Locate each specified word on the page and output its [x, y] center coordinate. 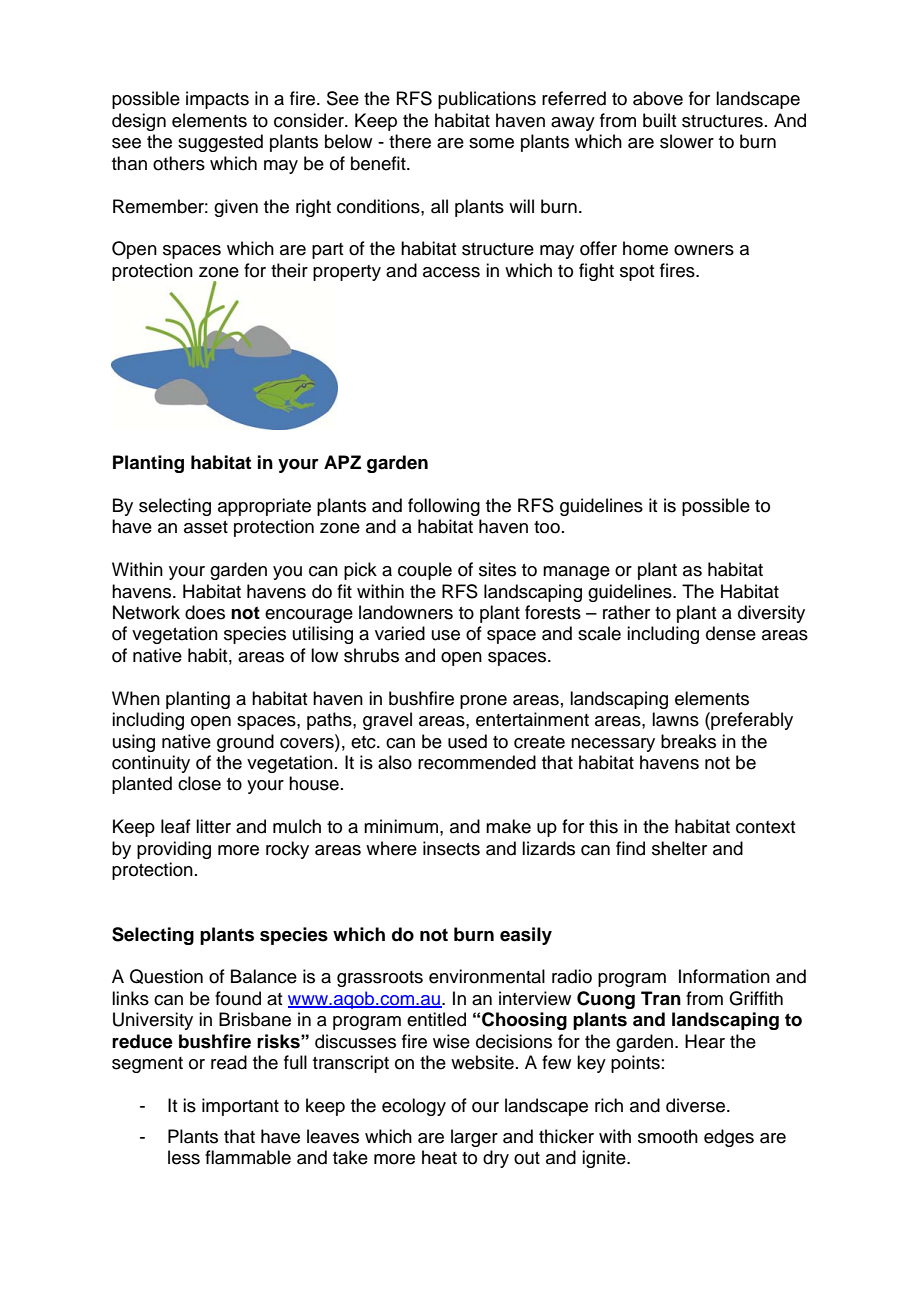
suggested [220, 143]
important [240, 1107]
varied [400, 633]
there [410, 141]
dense [731, 633]
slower [687, 141]
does [205, 612]
